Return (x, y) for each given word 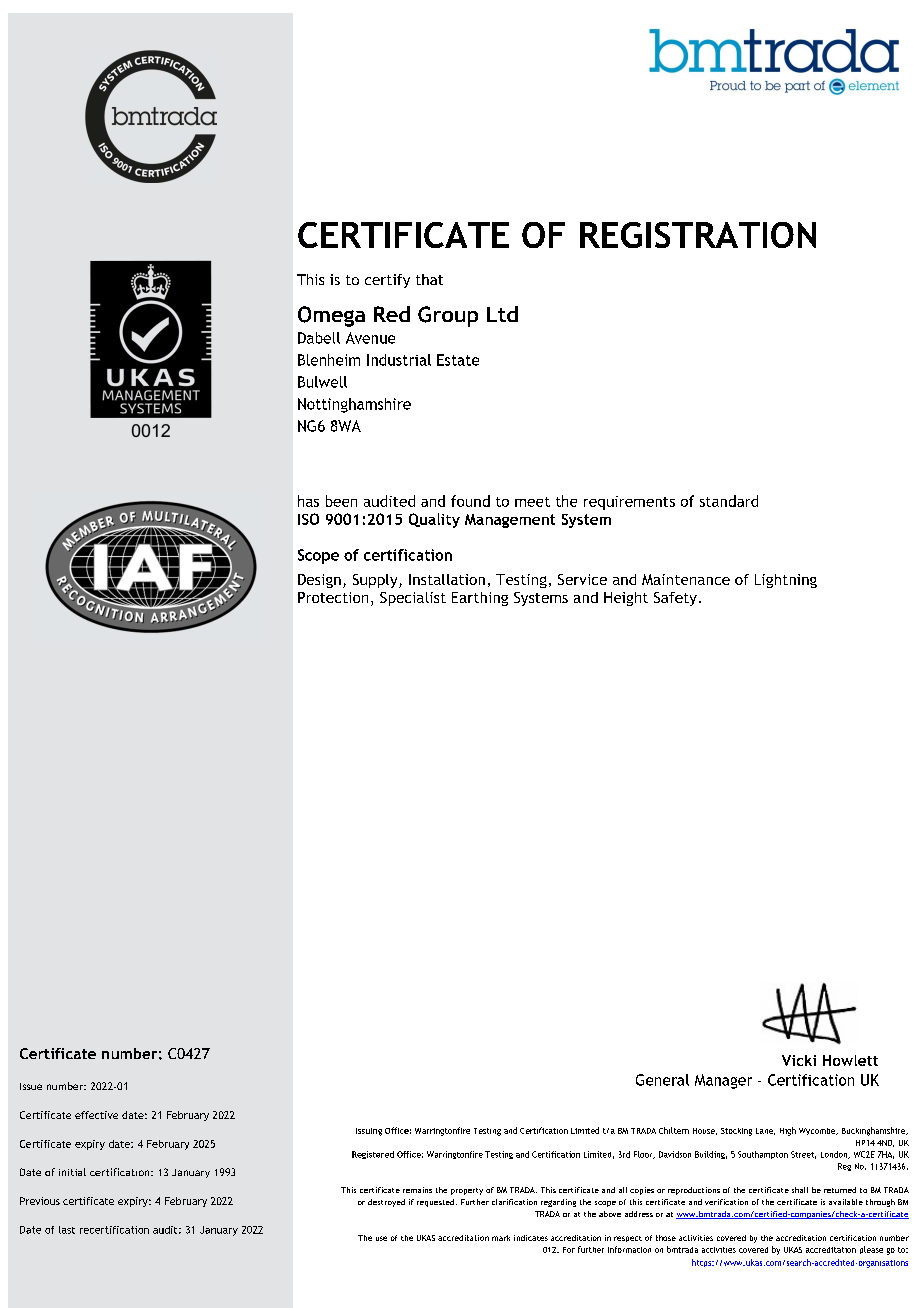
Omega (331, 316)
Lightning (786, 581)
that (429, 279)
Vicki (799, 1060)
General (662, 1080)
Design (319, 581)
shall (800, 1190)
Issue (31, 1086)
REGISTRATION (698, 235)
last (67, 1230)
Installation (447, 579)
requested (435, 1203)
